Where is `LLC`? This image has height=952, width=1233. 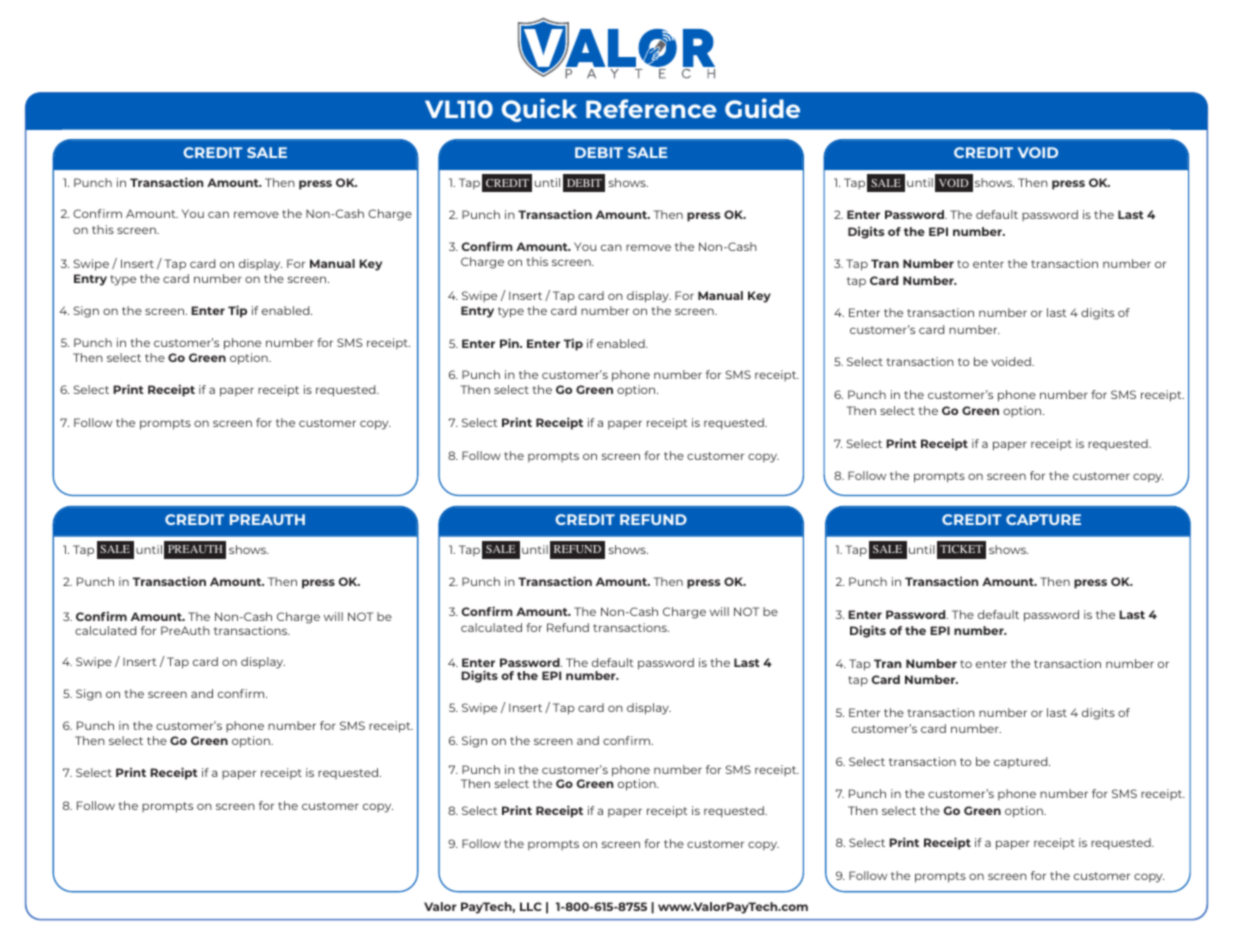 LLC is located at coordinates (531, 906).
